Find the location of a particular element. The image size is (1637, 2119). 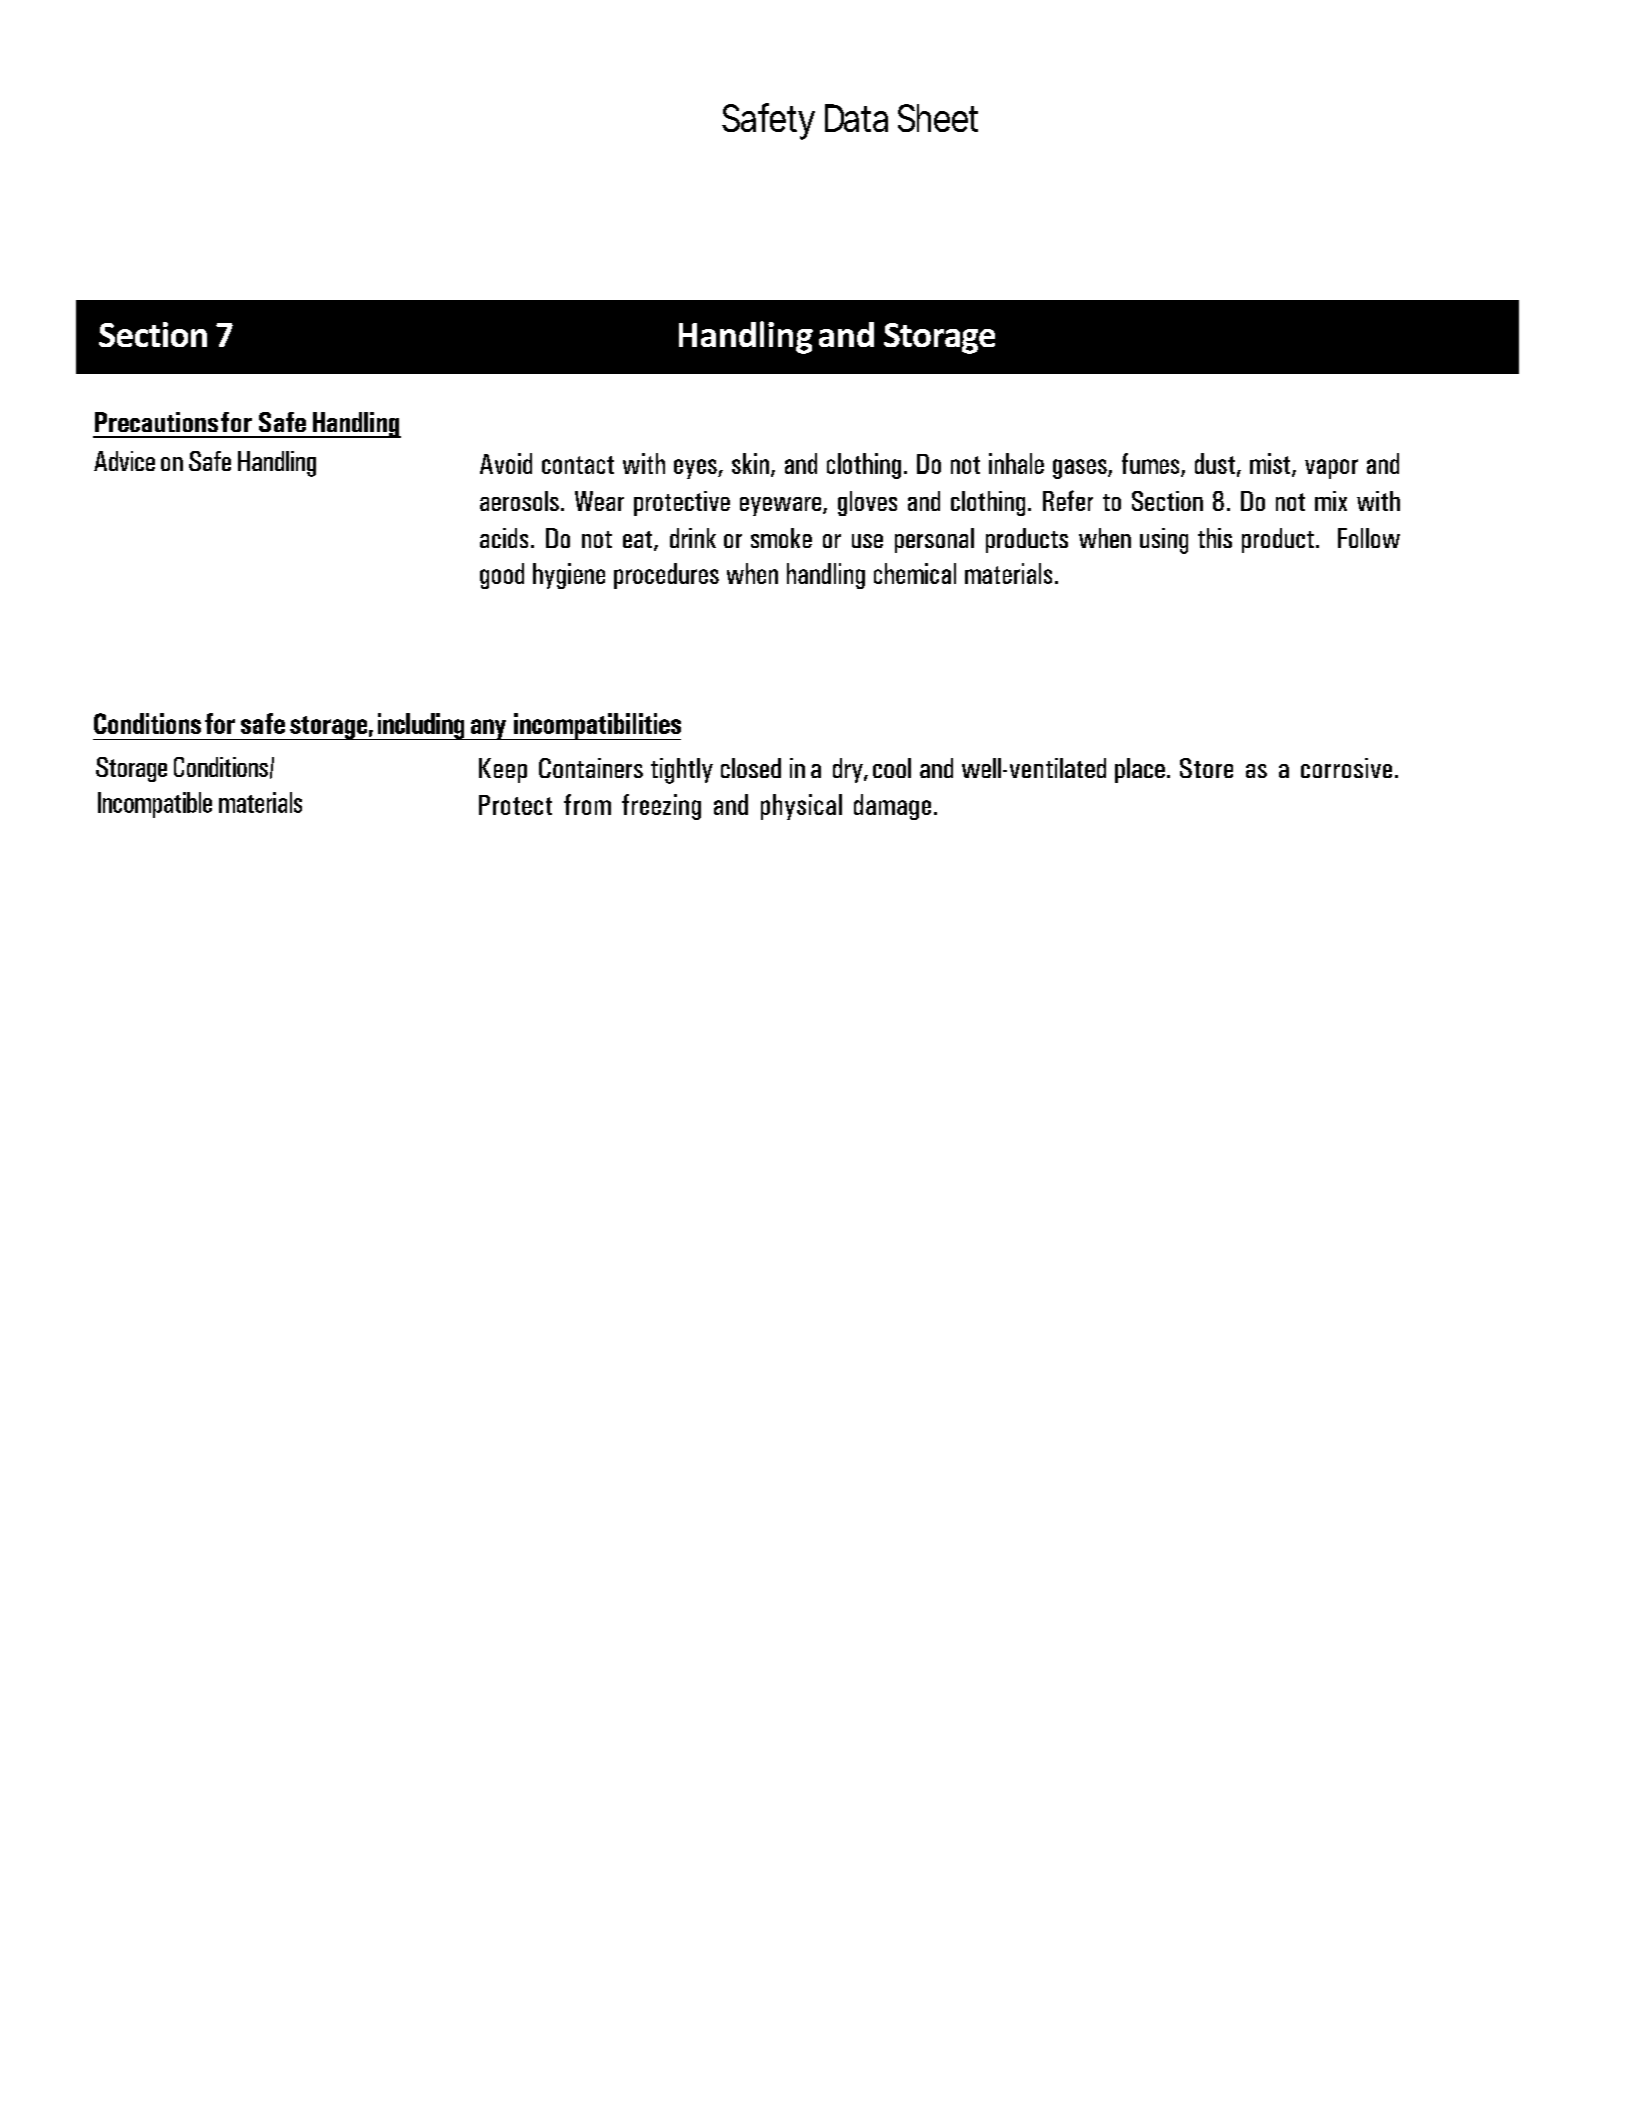

mist is located at coordinates (1271, 464).
